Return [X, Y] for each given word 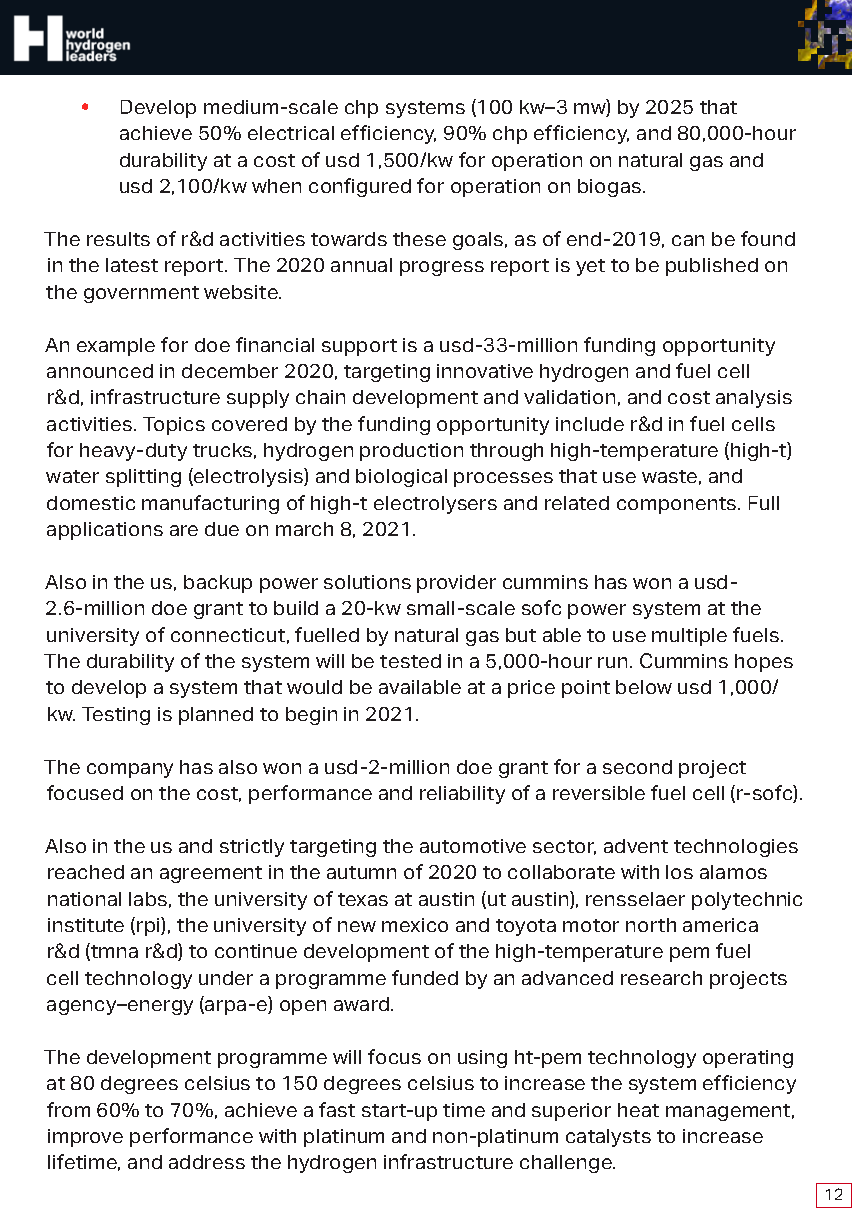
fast [337, 1109]
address [207, 1162]
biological [401, 478]
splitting [143, 478]
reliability [462, 795]
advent [636, 846]
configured [360, 187]
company [130, 770]
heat [638, 1110]
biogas [611, 188]
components [678, 505]
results [118, 239]
